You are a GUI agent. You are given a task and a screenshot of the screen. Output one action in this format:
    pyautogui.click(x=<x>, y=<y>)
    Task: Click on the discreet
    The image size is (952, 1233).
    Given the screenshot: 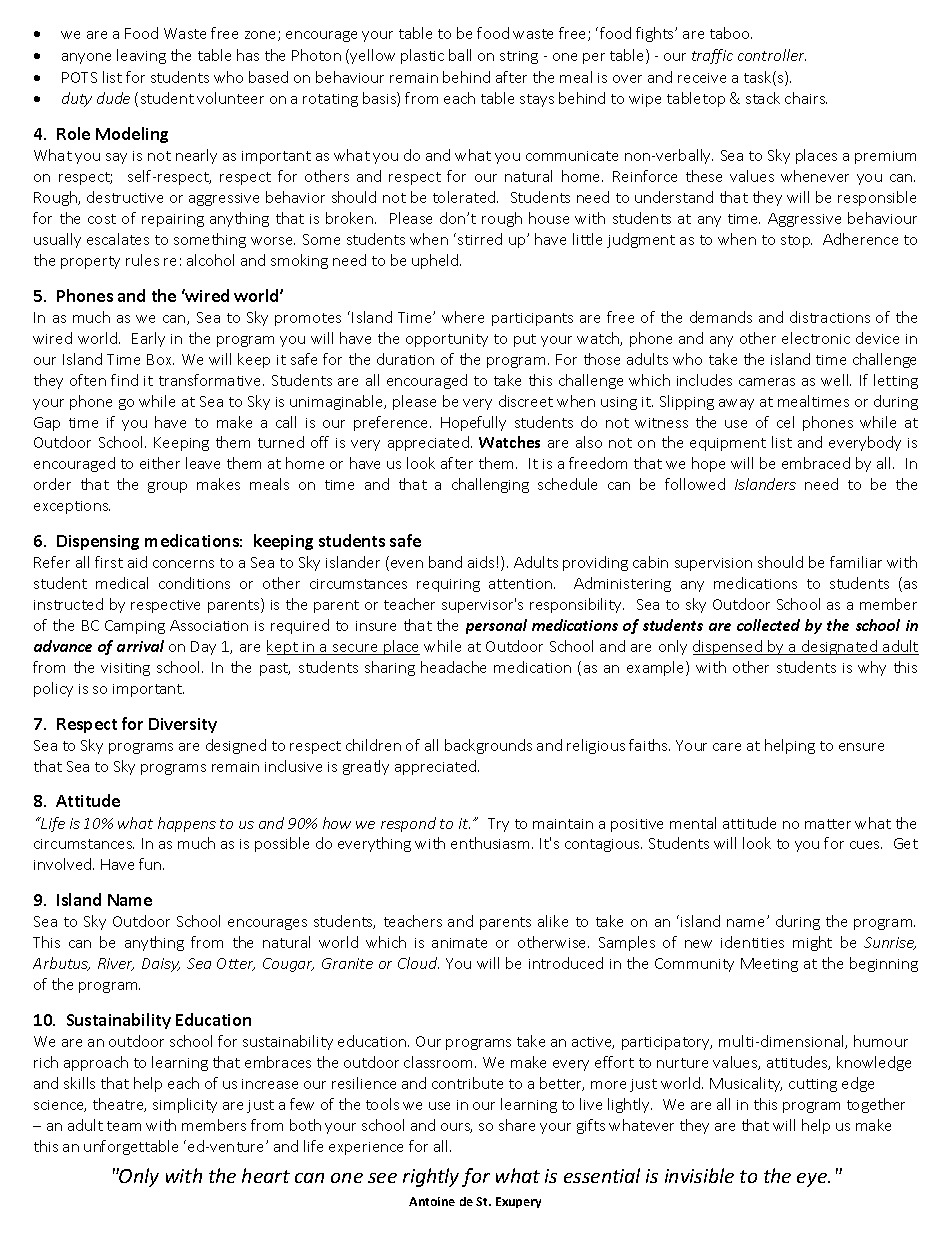 What is the action you would take?
    pyautogui.click(x=526, y=401)
